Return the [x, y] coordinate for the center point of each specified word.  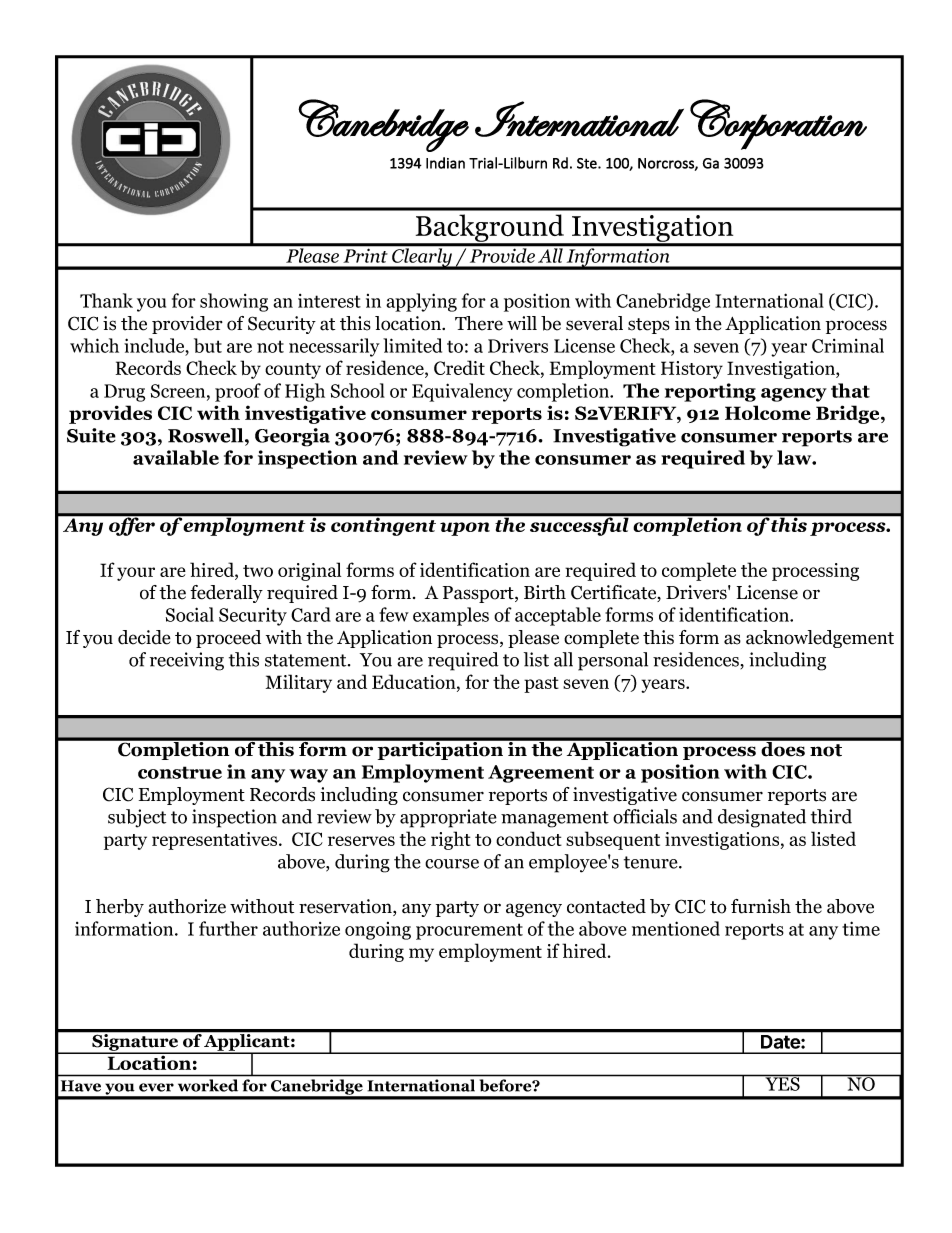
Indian [445, 163]
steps [649, 326]
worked [208, 1085]
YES [782, 1083]
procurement [469, 931]
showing [234, 302]
